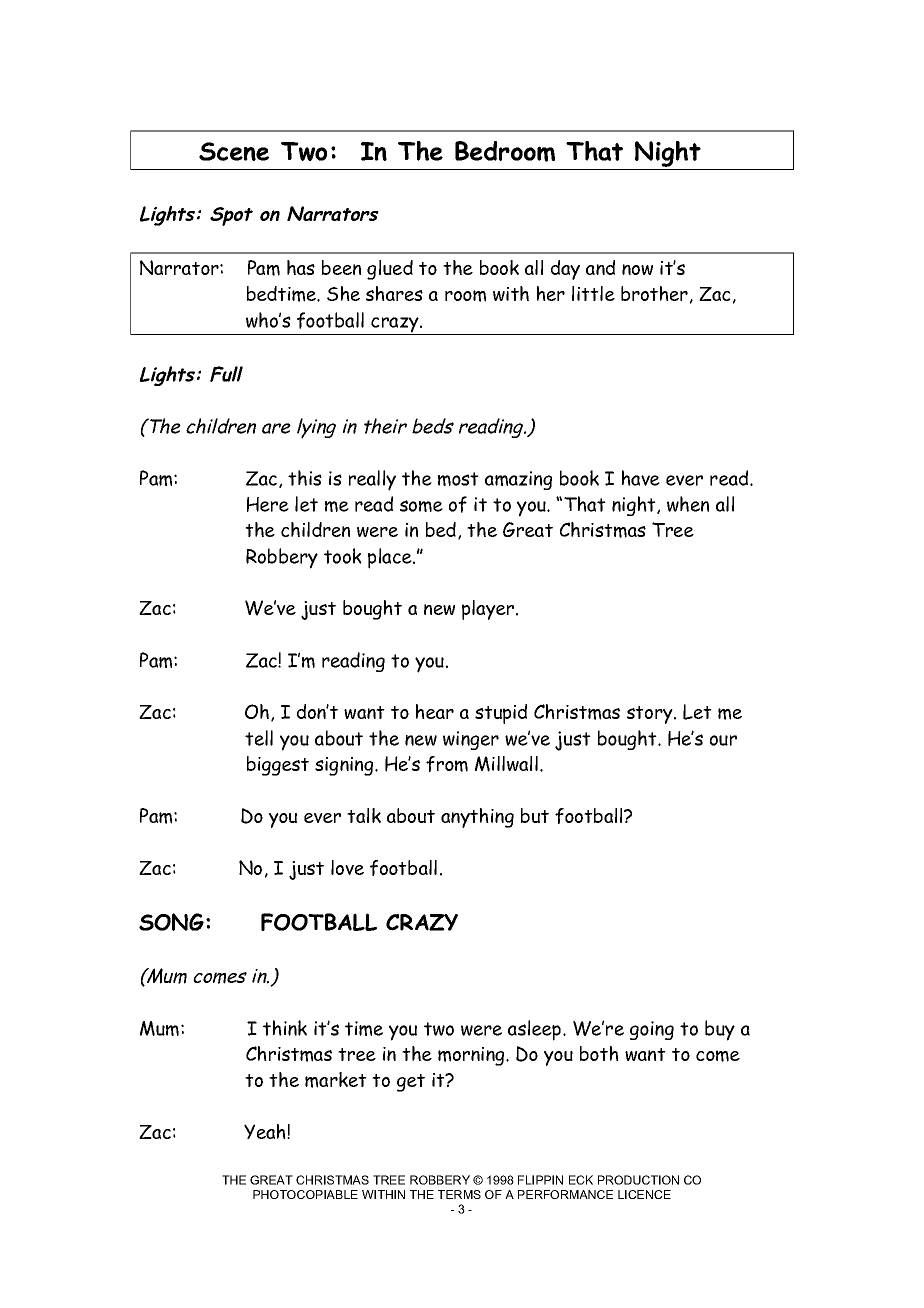  What do you see at coordinates (390, 270) in the screenshot?
I see `glued` at bounding box center [390, 270].
